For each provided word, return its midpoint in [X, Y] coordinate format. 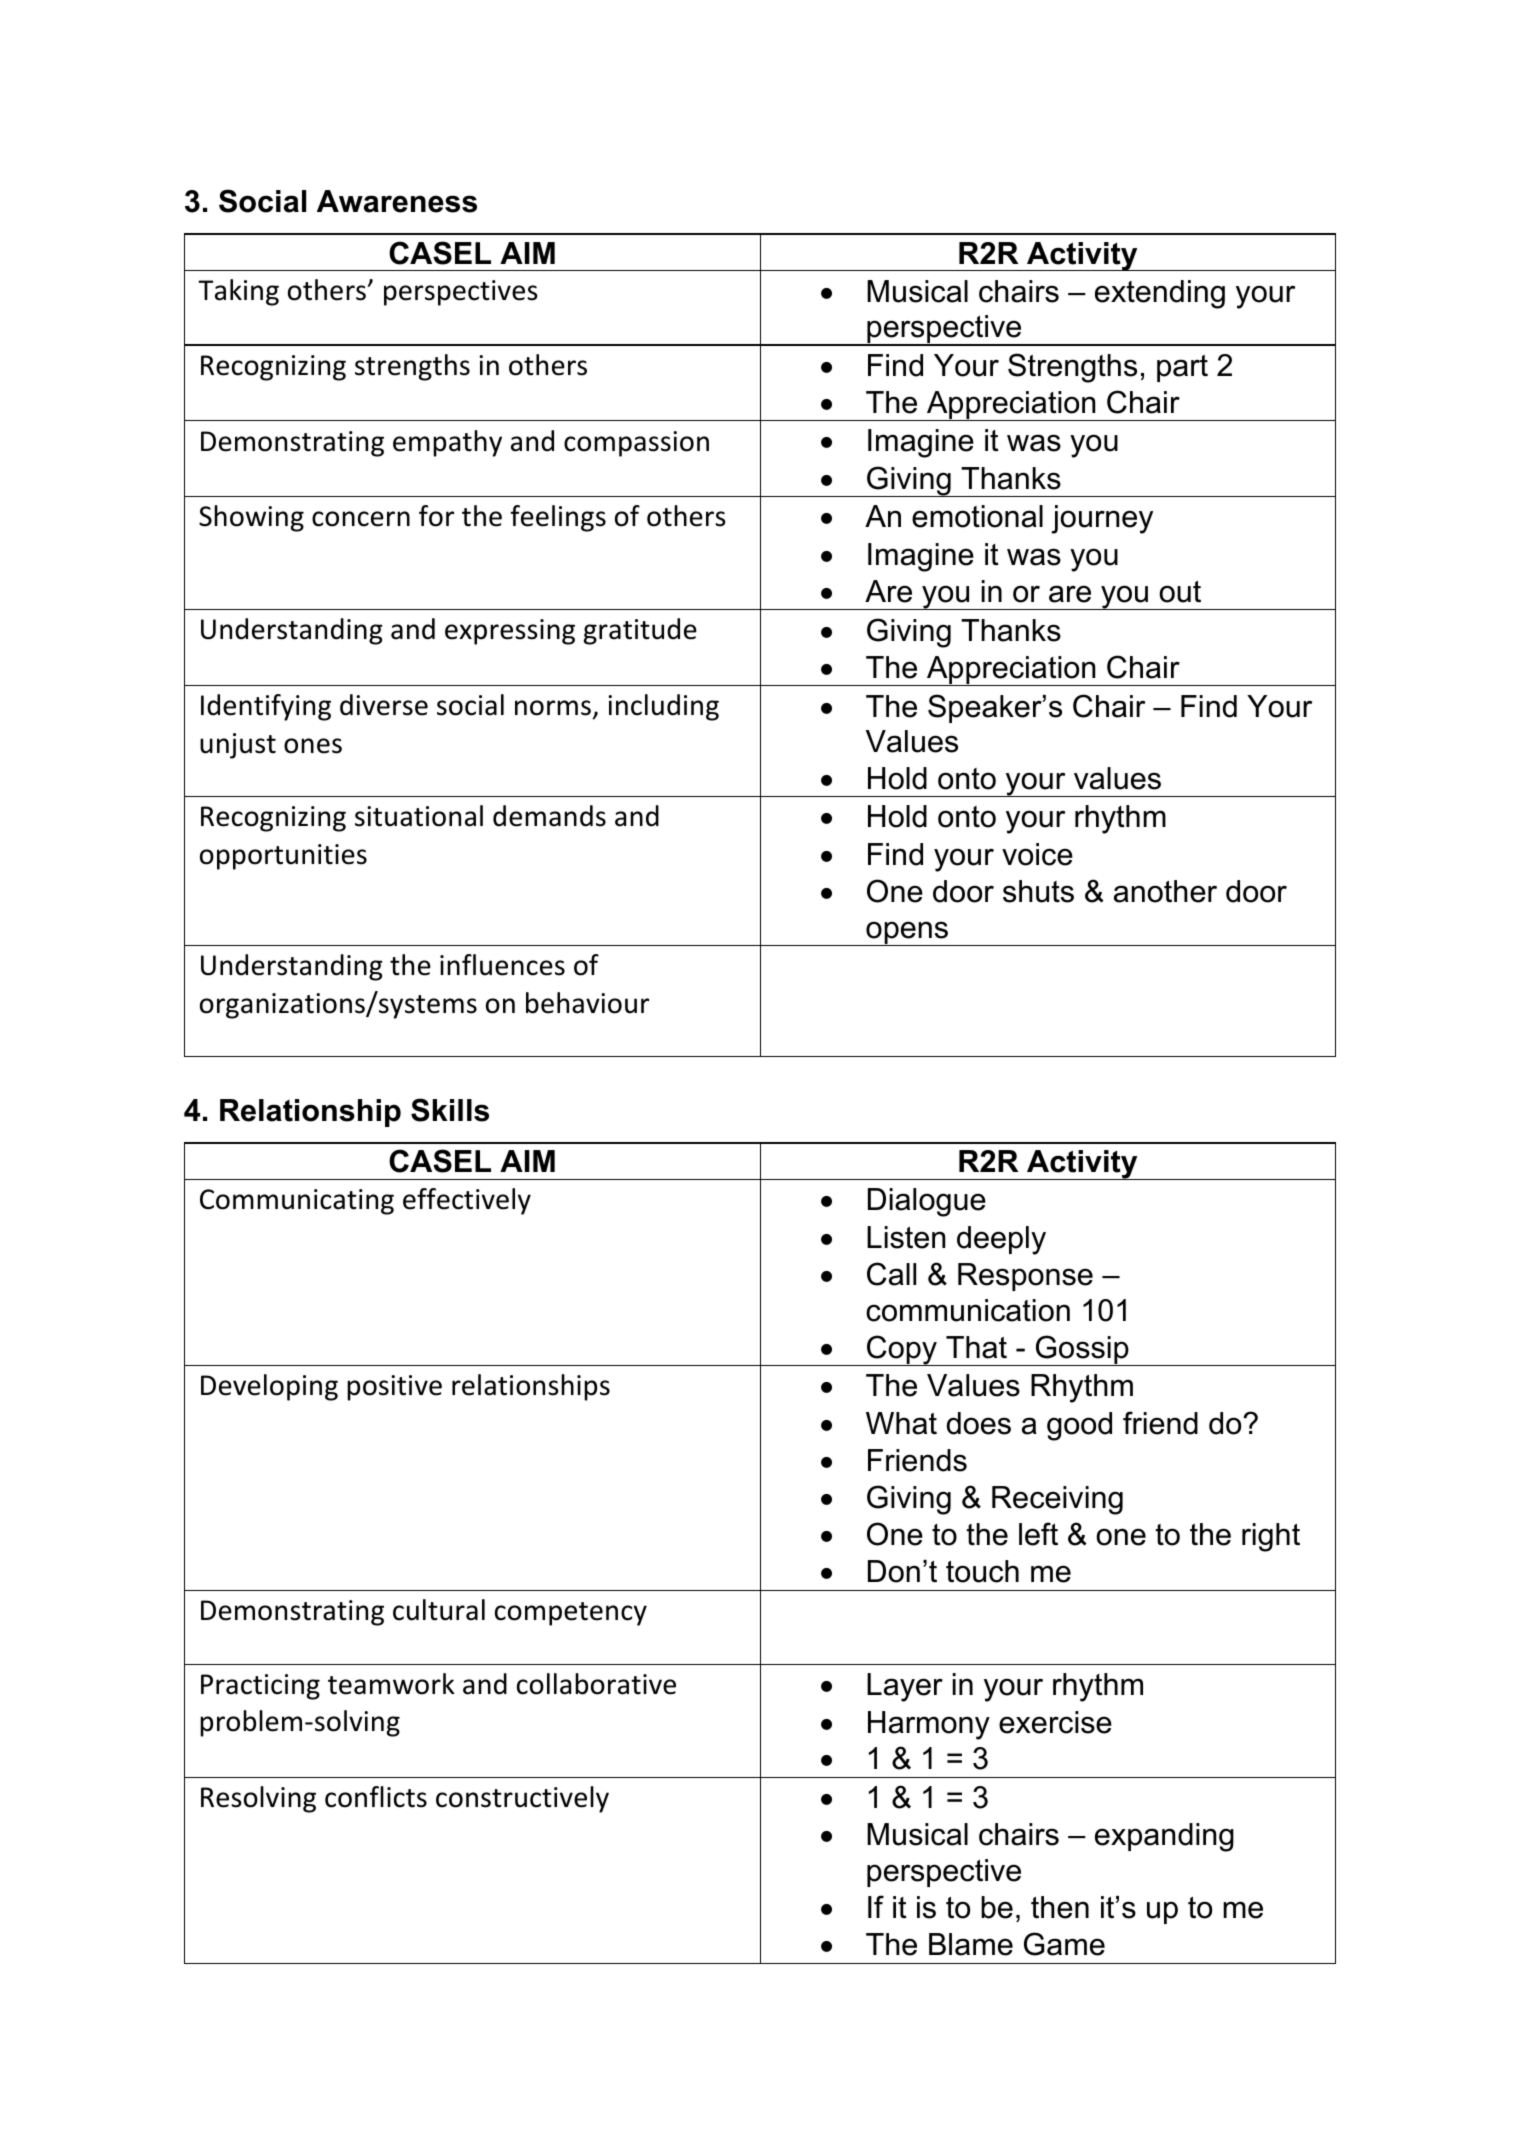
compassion [636, 444]
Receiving [1057, 1500]
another [1165, 891]
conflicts [376, 1797]
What [901, 1423]
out [1180, 592]
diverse [384, 705]
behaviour [587, 1003]
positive [394, 1388]
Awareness [397, 201]
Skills [450, 1110]
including [663, 707]
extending [1160, 294]
